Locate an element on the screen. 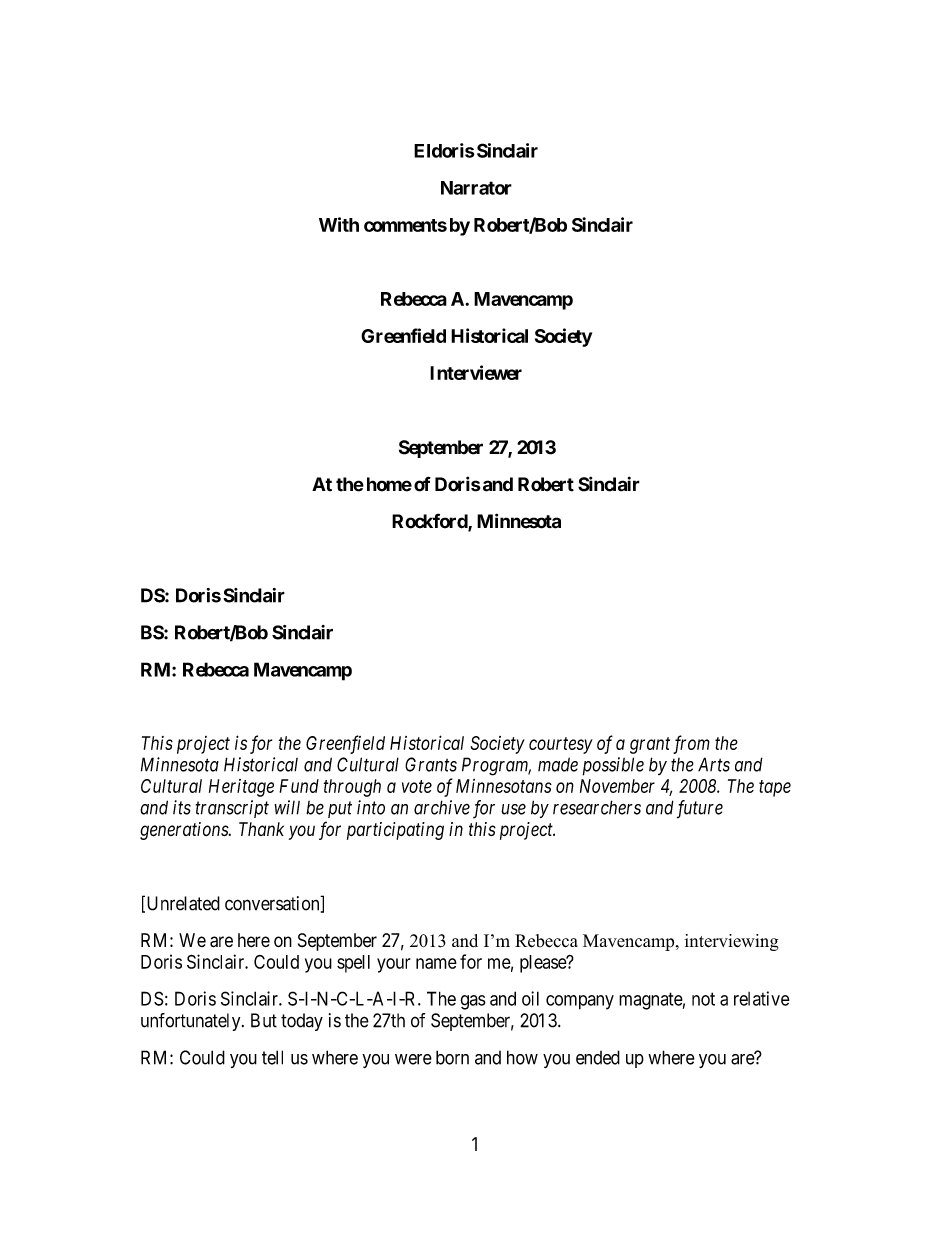 The height and width of the screenshot is (1233, 952). from is located at coordinates (691, 744).
